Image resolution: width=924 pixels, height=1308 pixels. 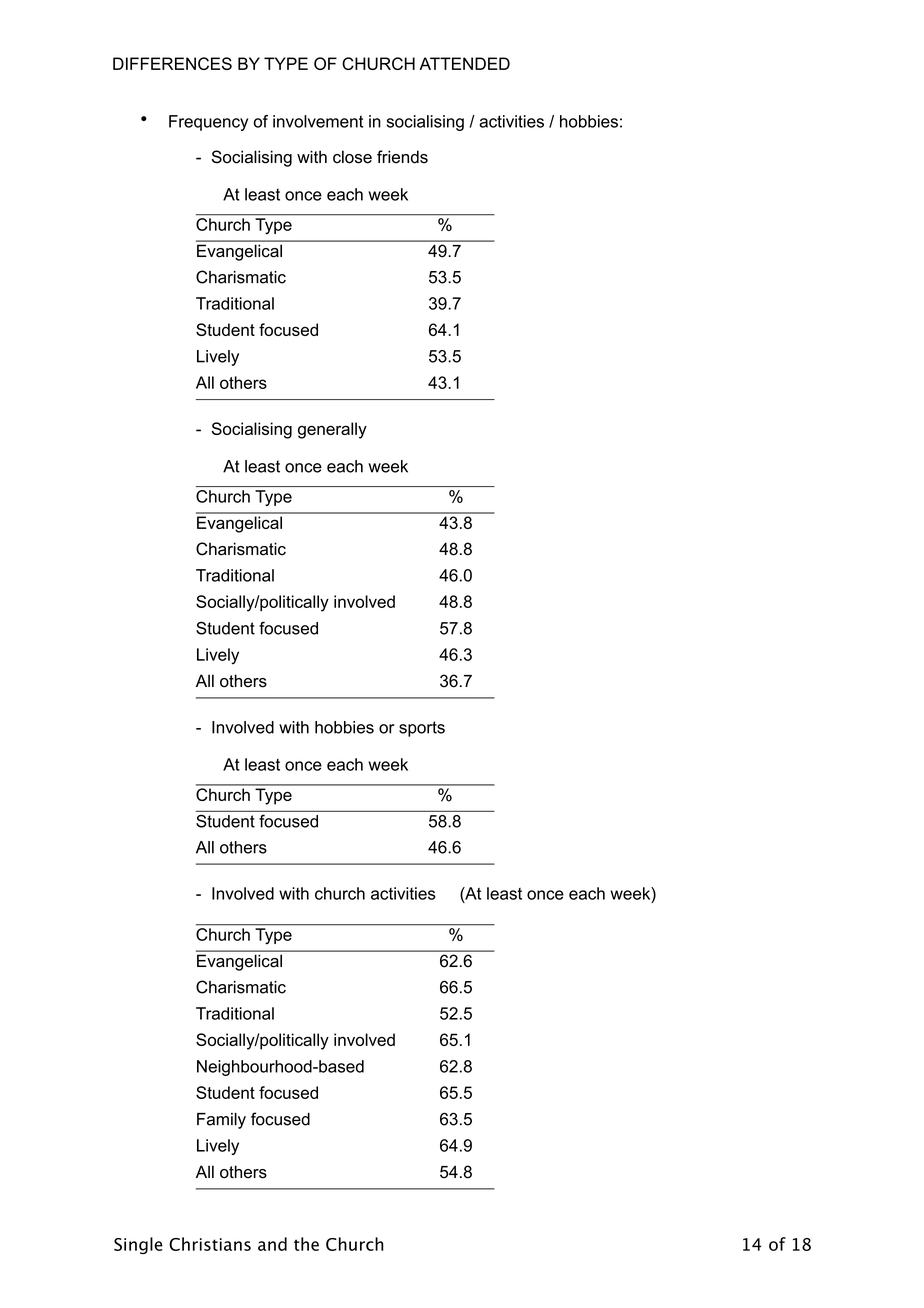 I want to click on involvement, so click(x=318, y=121).
